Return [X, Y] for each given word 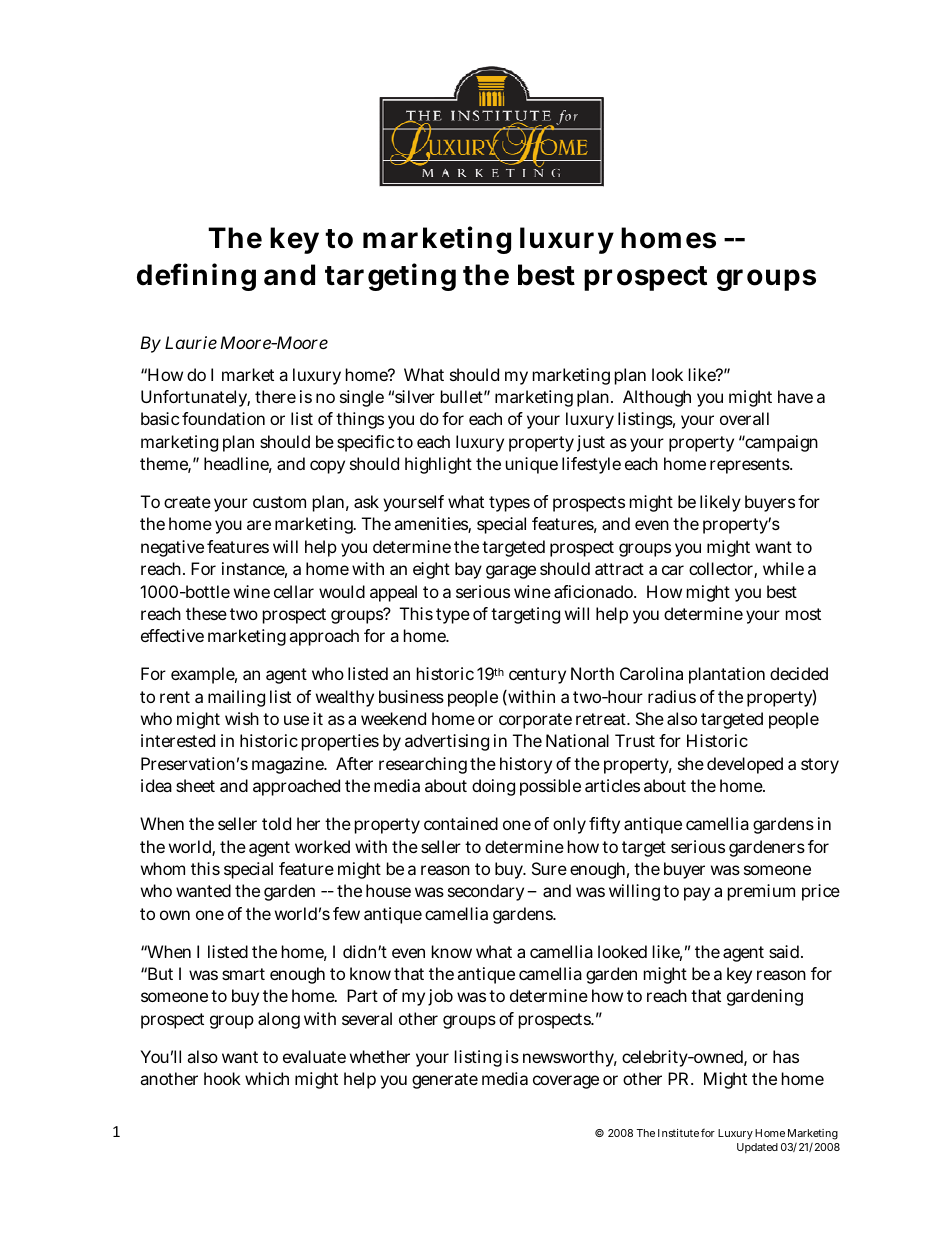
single [362, 398]
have [795, 396]
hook [222, 1078]
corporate [535, 721]
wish [242, 718]
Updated [757, 1148]
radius [672, 696]
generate [445, 1081]
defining [196, 277]
